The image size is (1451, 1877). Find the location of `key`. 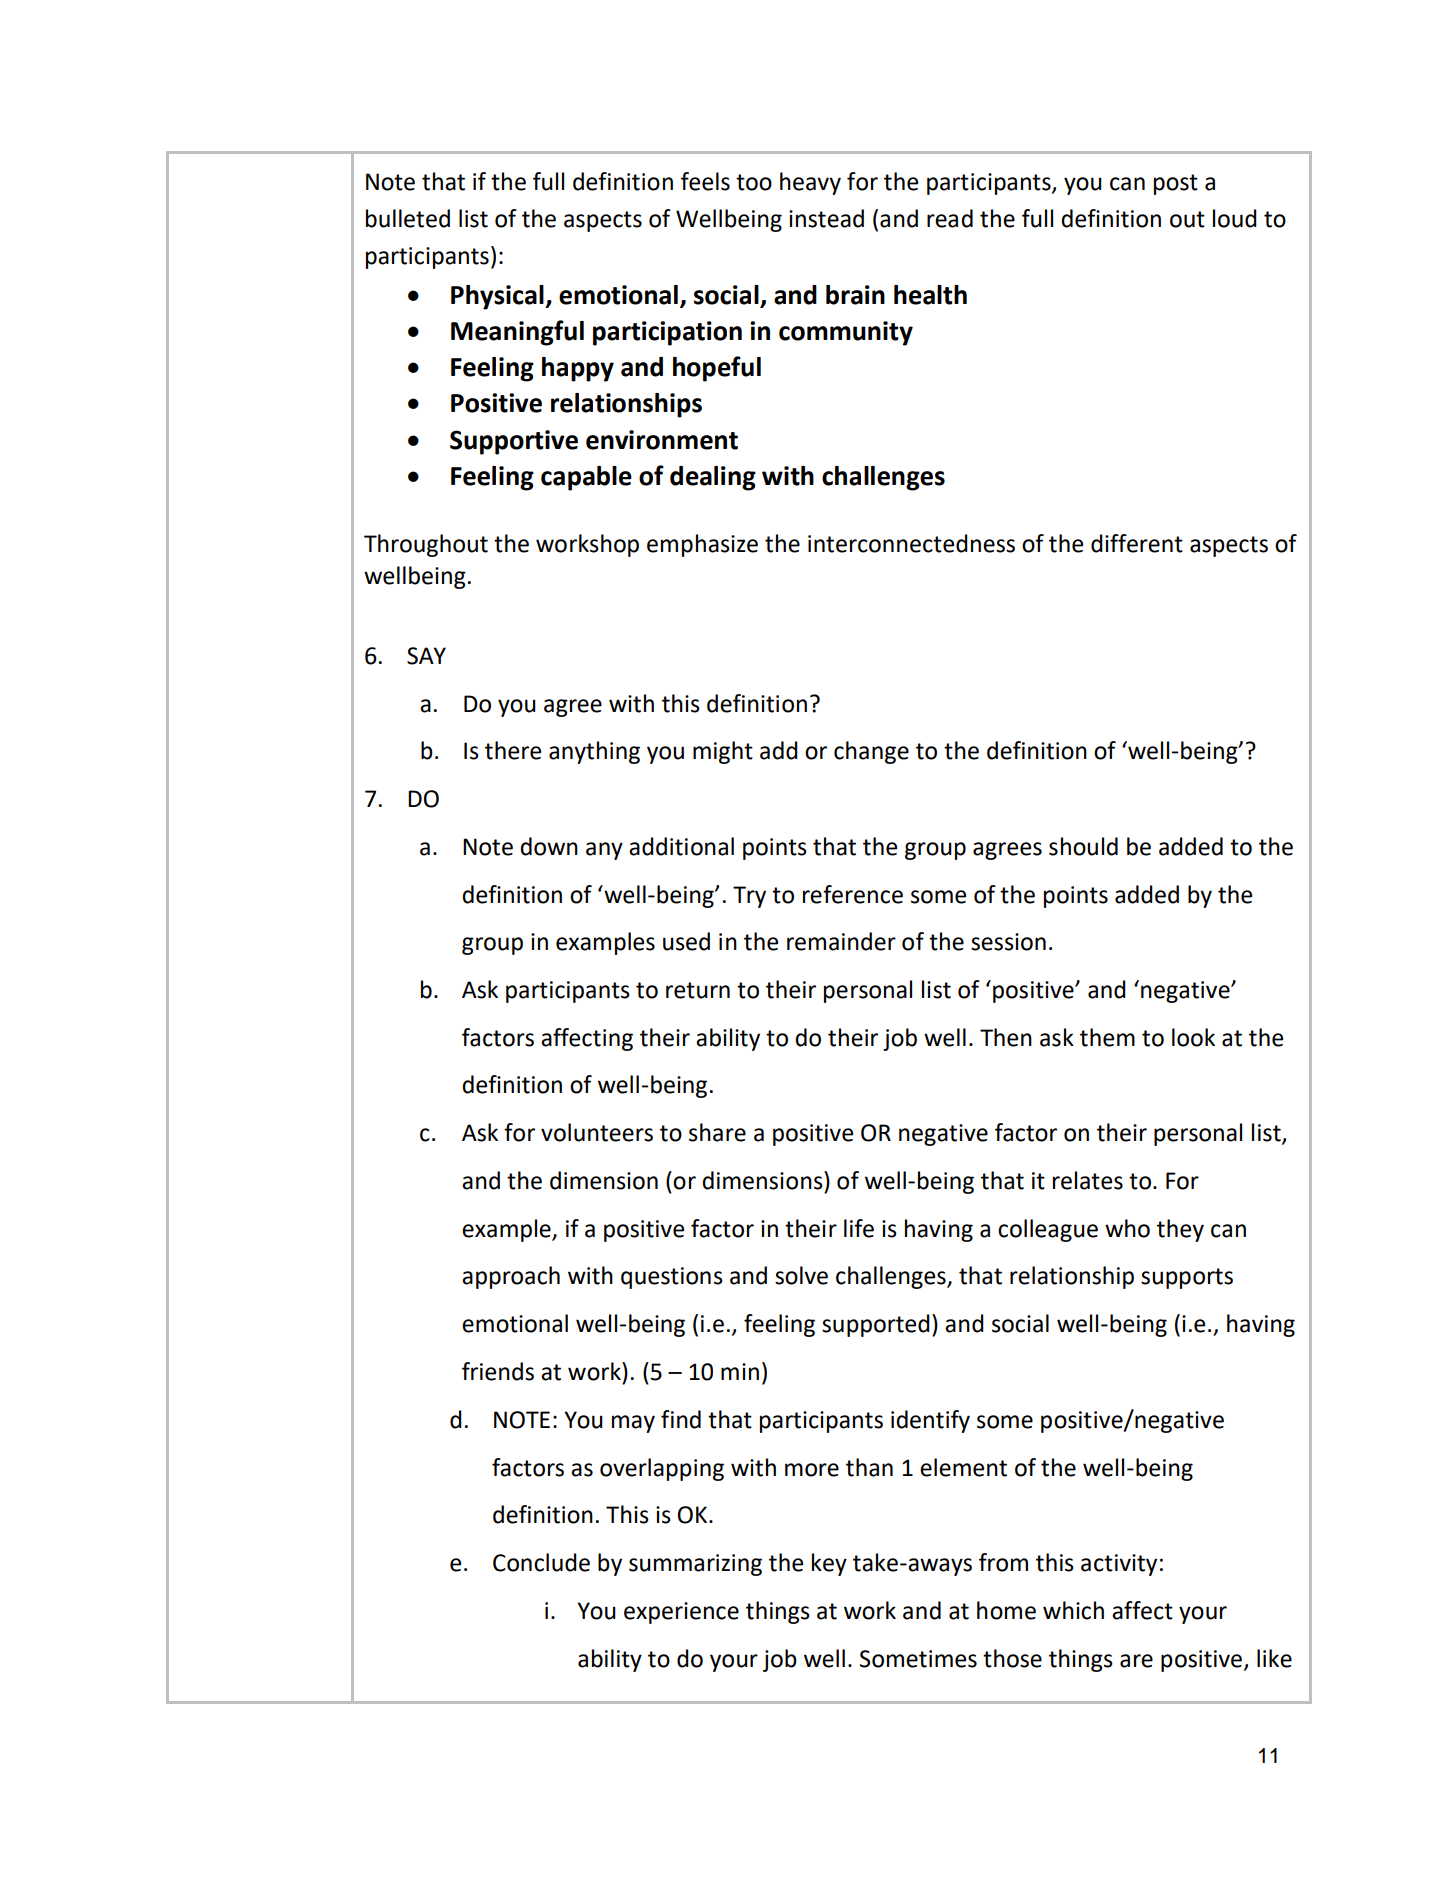

key is located at coordinates (829, 1564).
